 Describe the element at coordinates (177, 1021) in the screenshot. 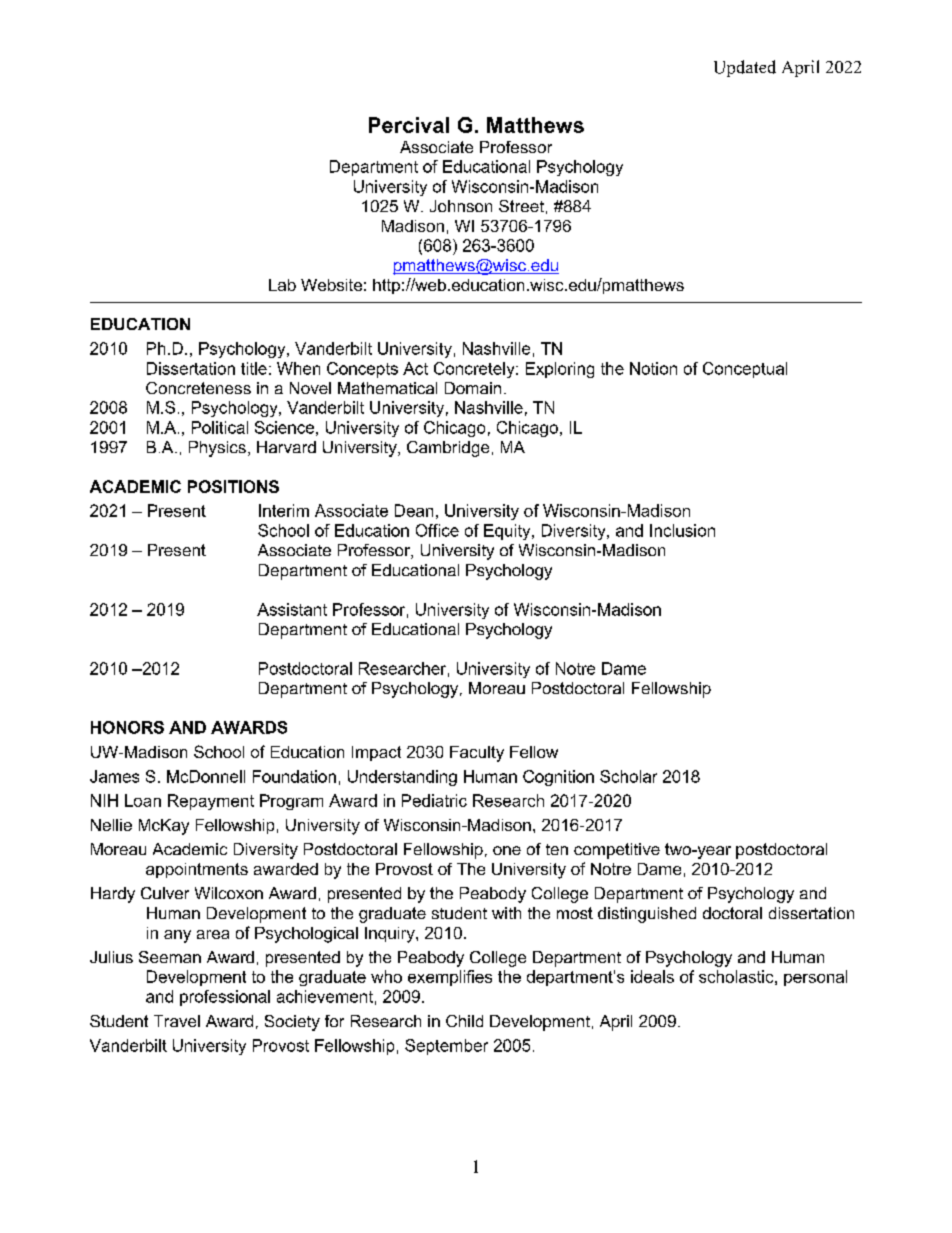

I see `Travel` at that location.
